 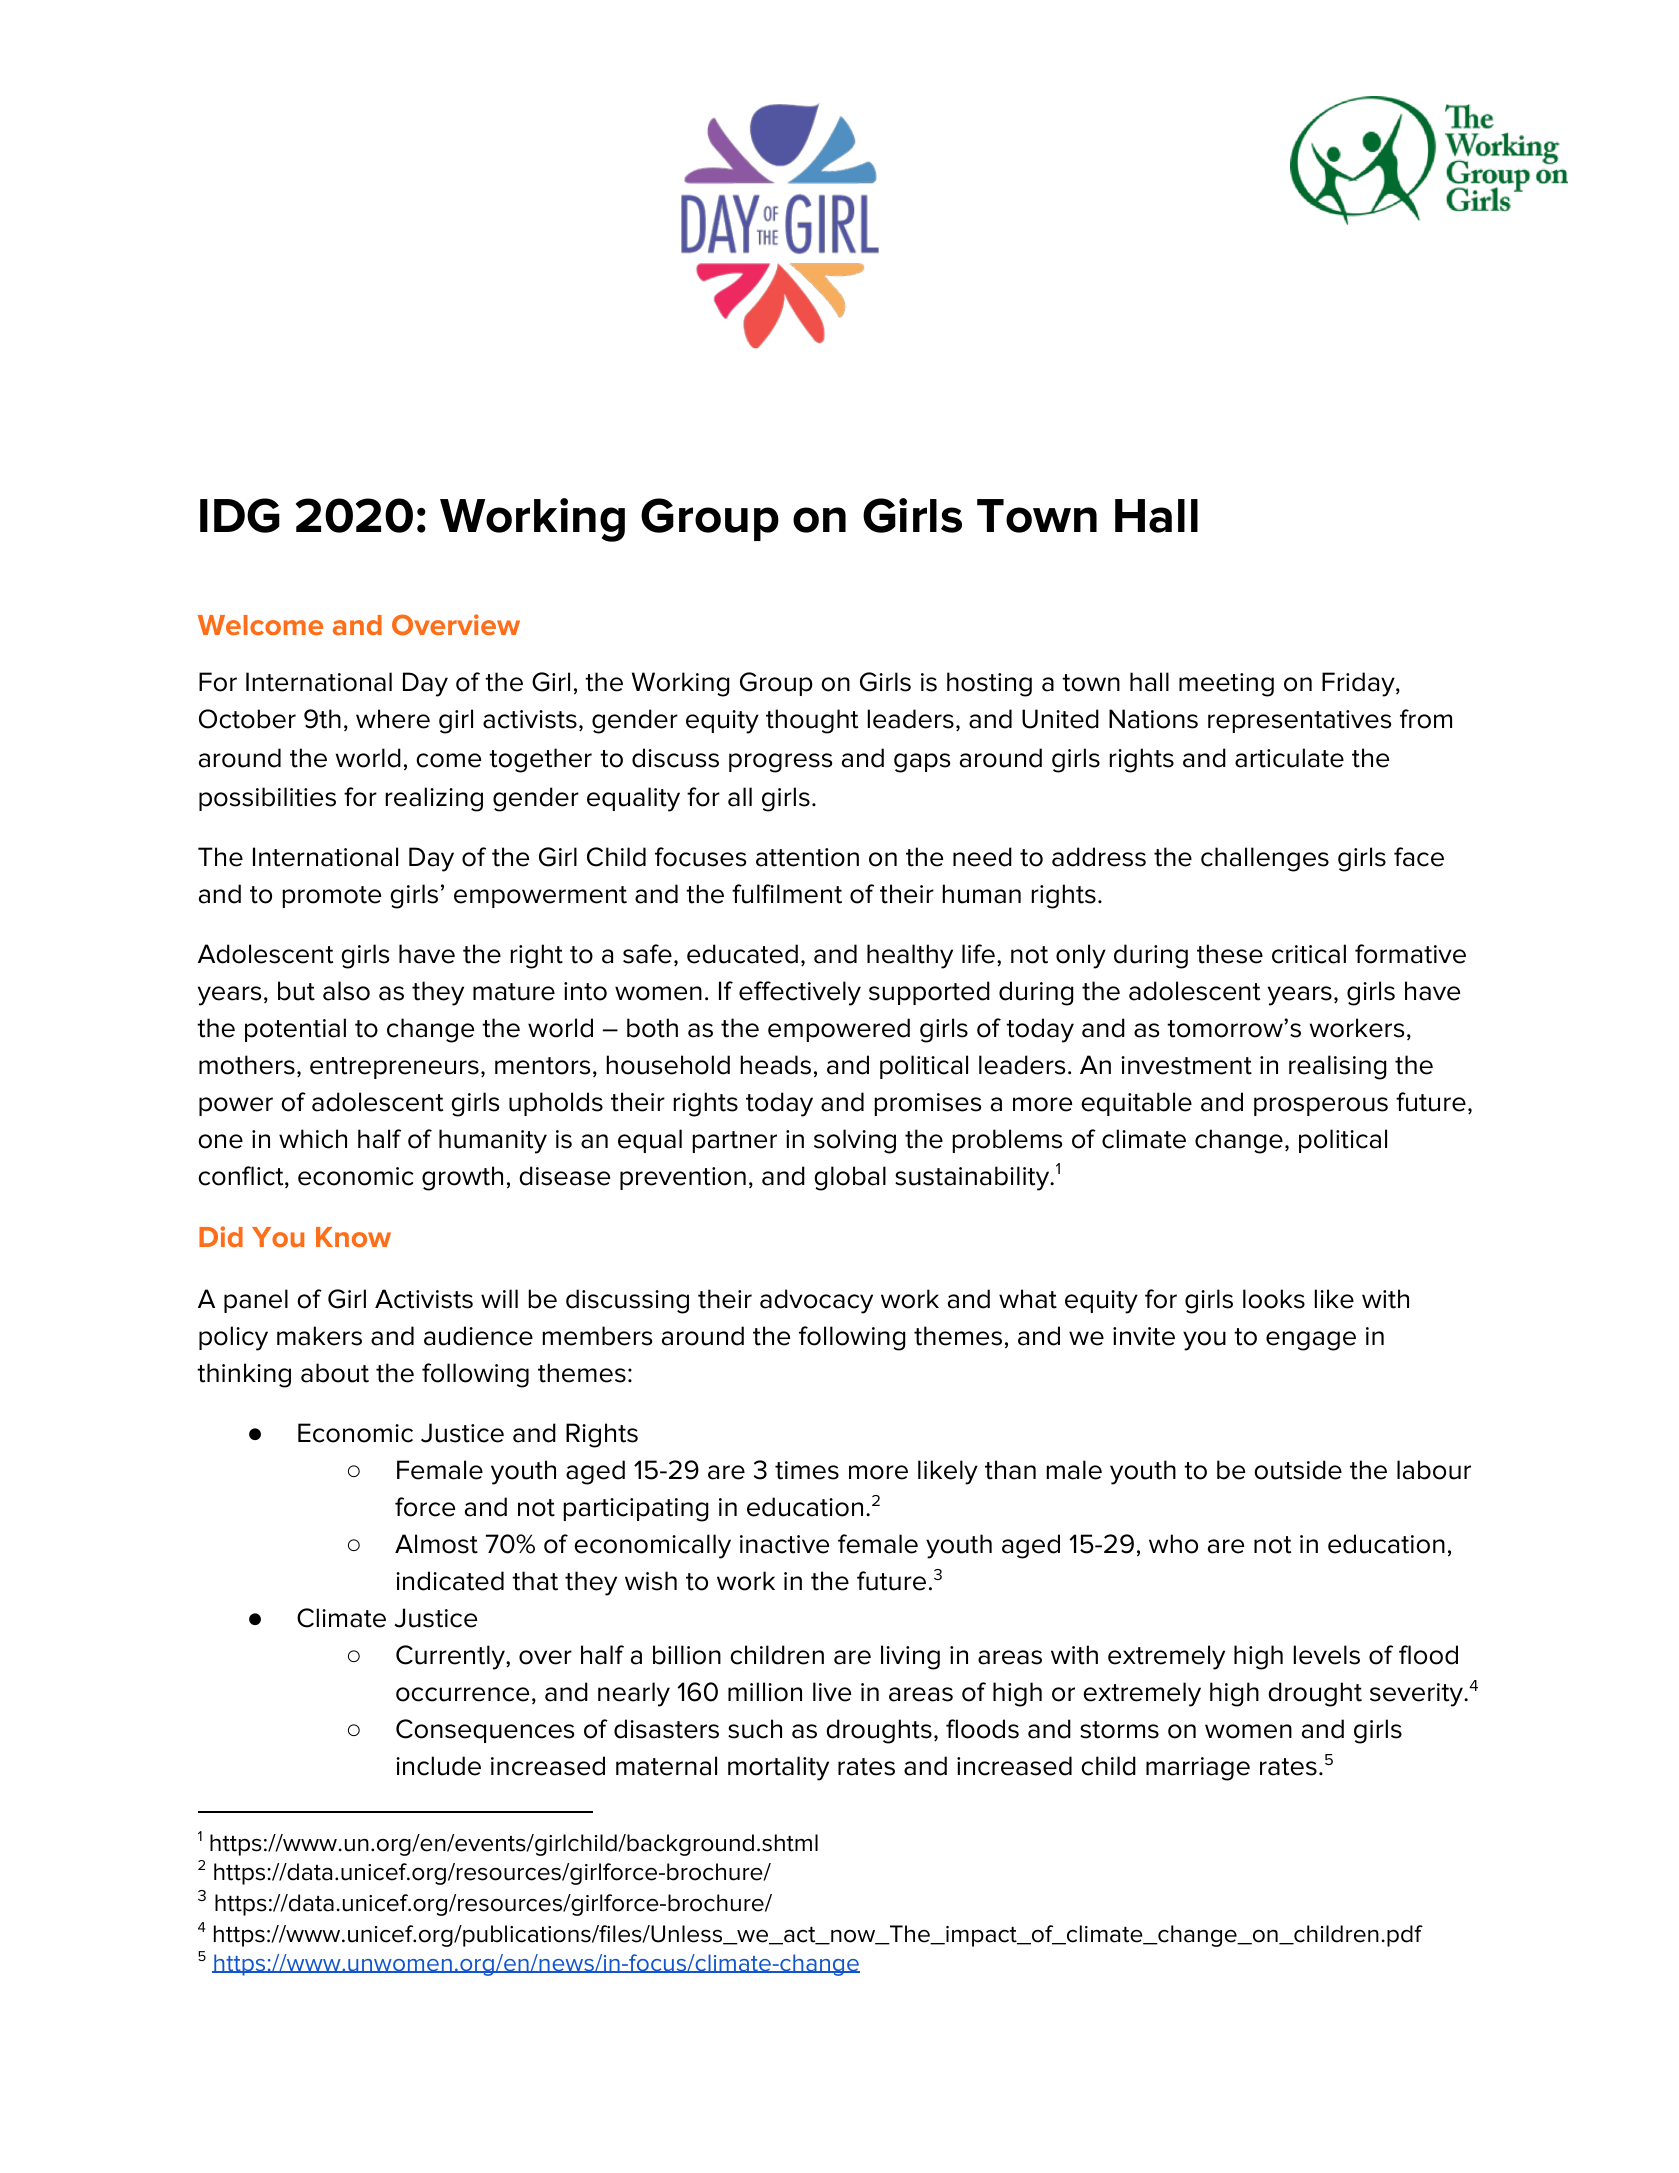 I want to click on also, so click(x=346, y=991).
